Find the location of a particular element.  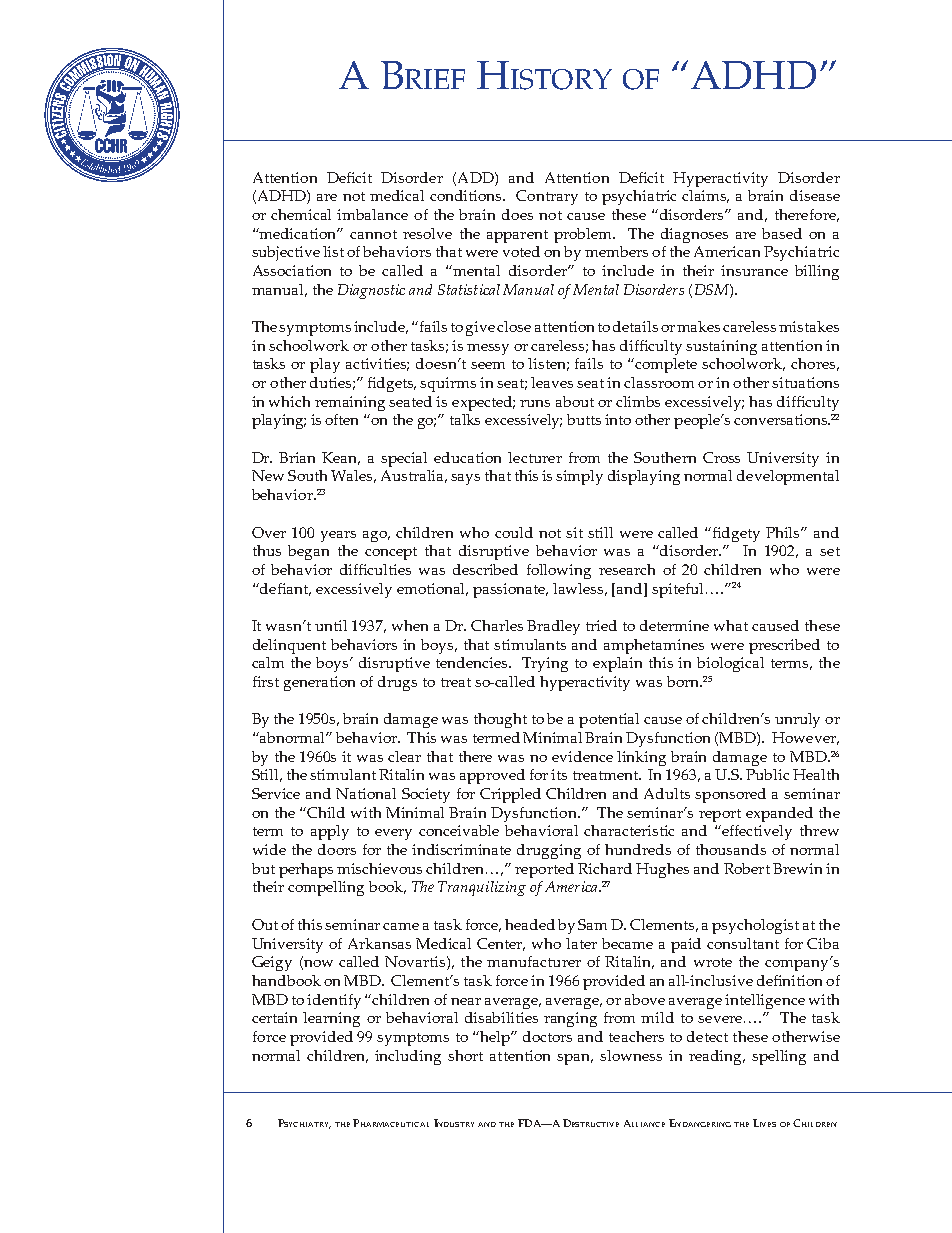

simply is located at coordinates (579, 477).
